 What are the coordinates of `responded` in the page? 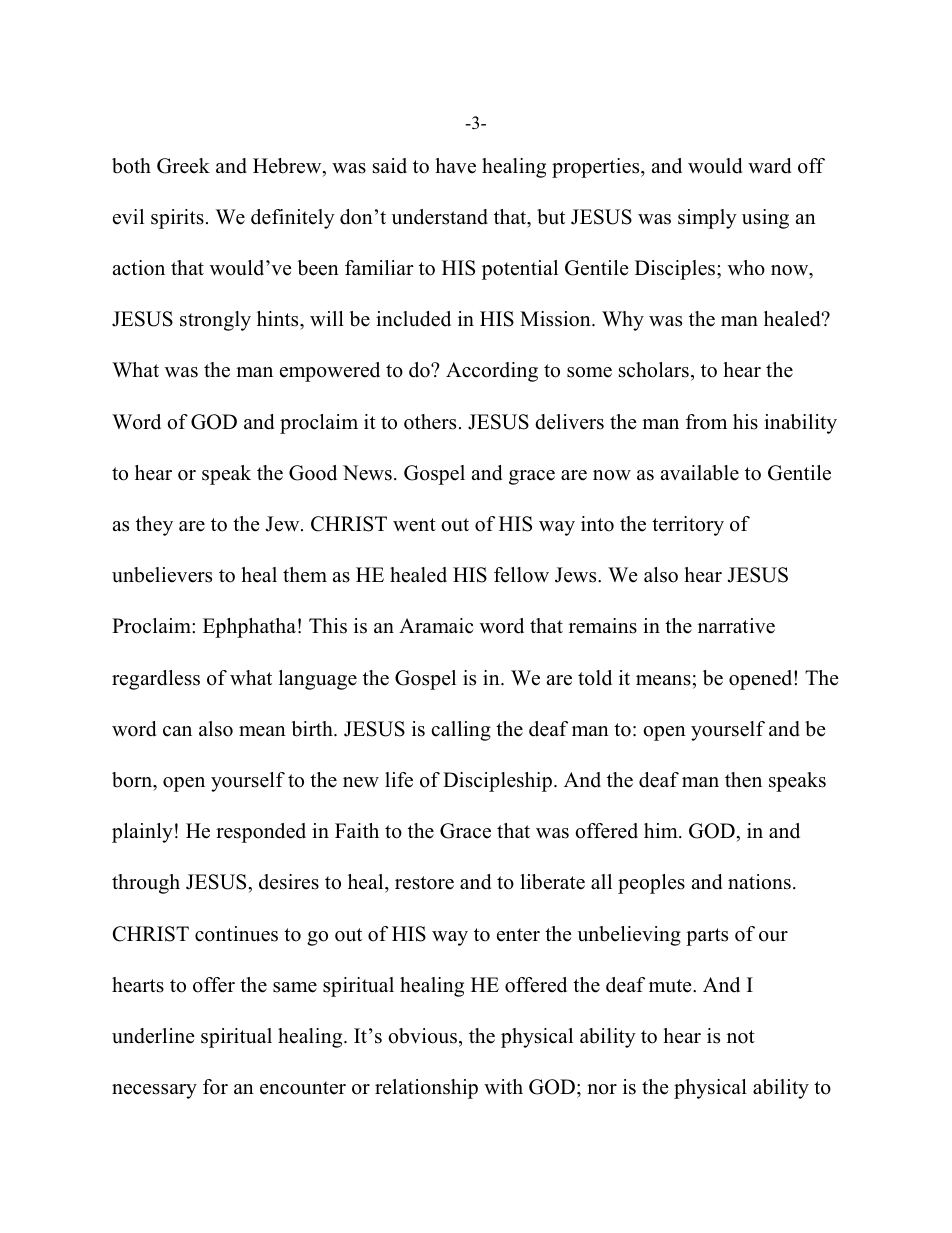 It's located at (261, 833).
